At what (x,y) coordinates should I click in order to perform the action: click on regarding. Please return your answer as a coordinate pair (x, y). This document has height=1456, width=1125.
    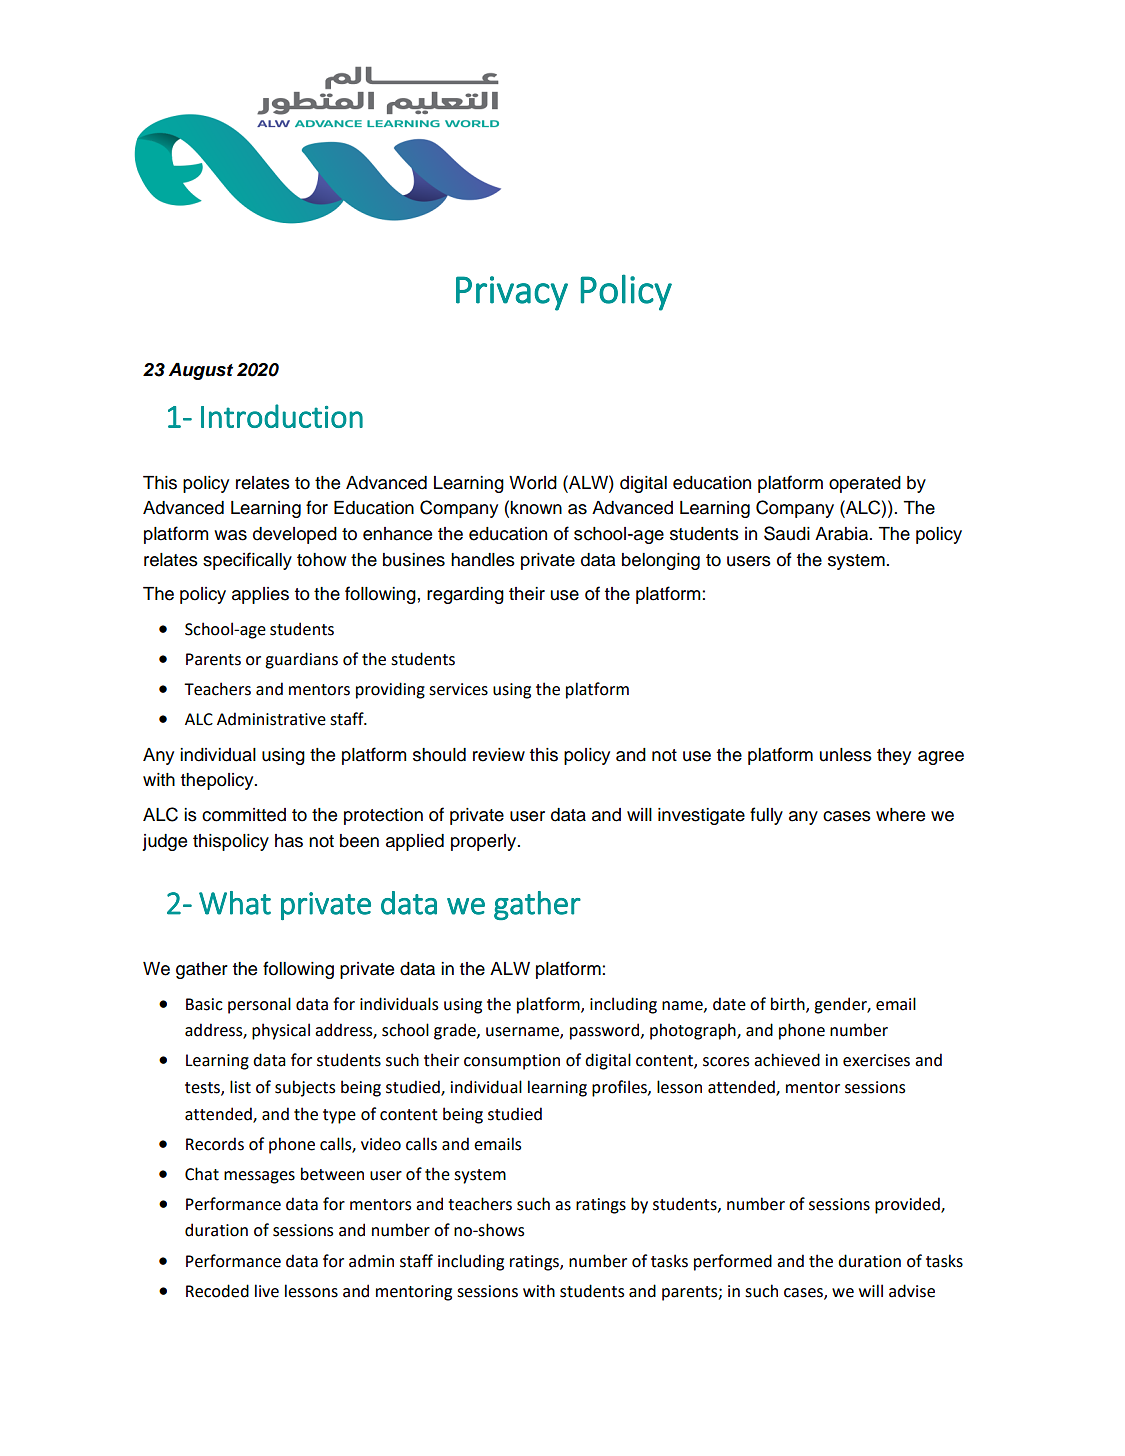
    Looking at the image, I should click on (465, 595).
